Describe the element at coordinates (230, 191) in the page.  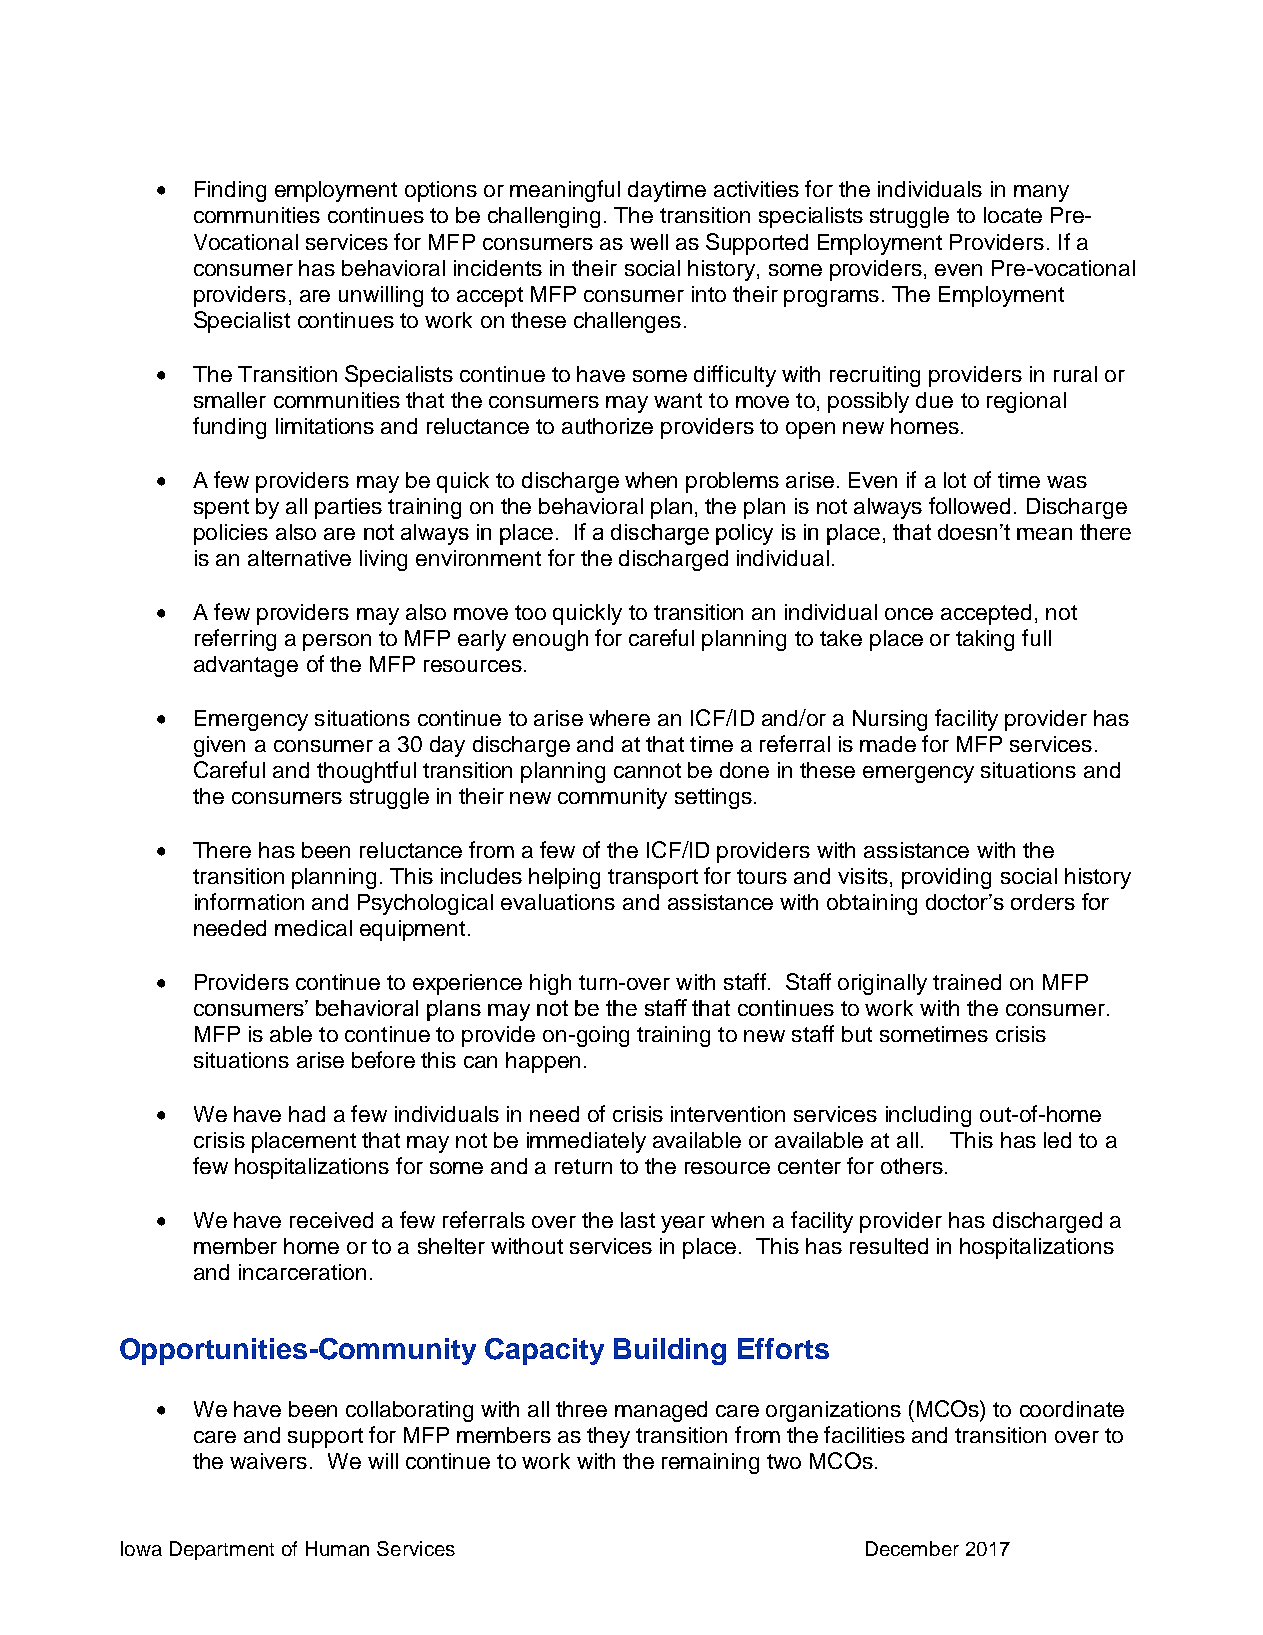
I see `Finding` at that location.
